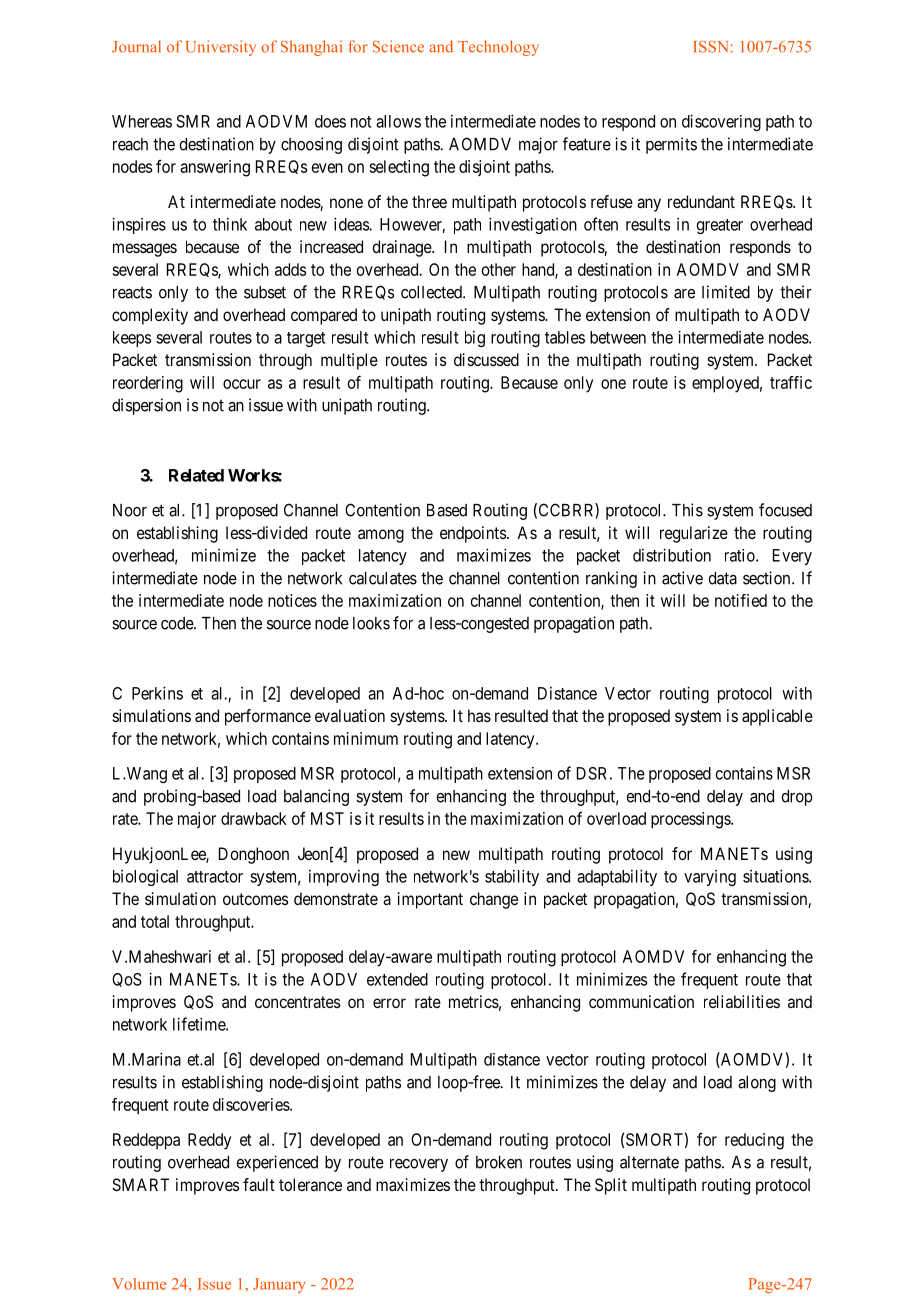 This screenshot has width=924, height=1308. Describe the element at coordinates (710, 47) in the screenshot. I see `ISSN` at that location.
